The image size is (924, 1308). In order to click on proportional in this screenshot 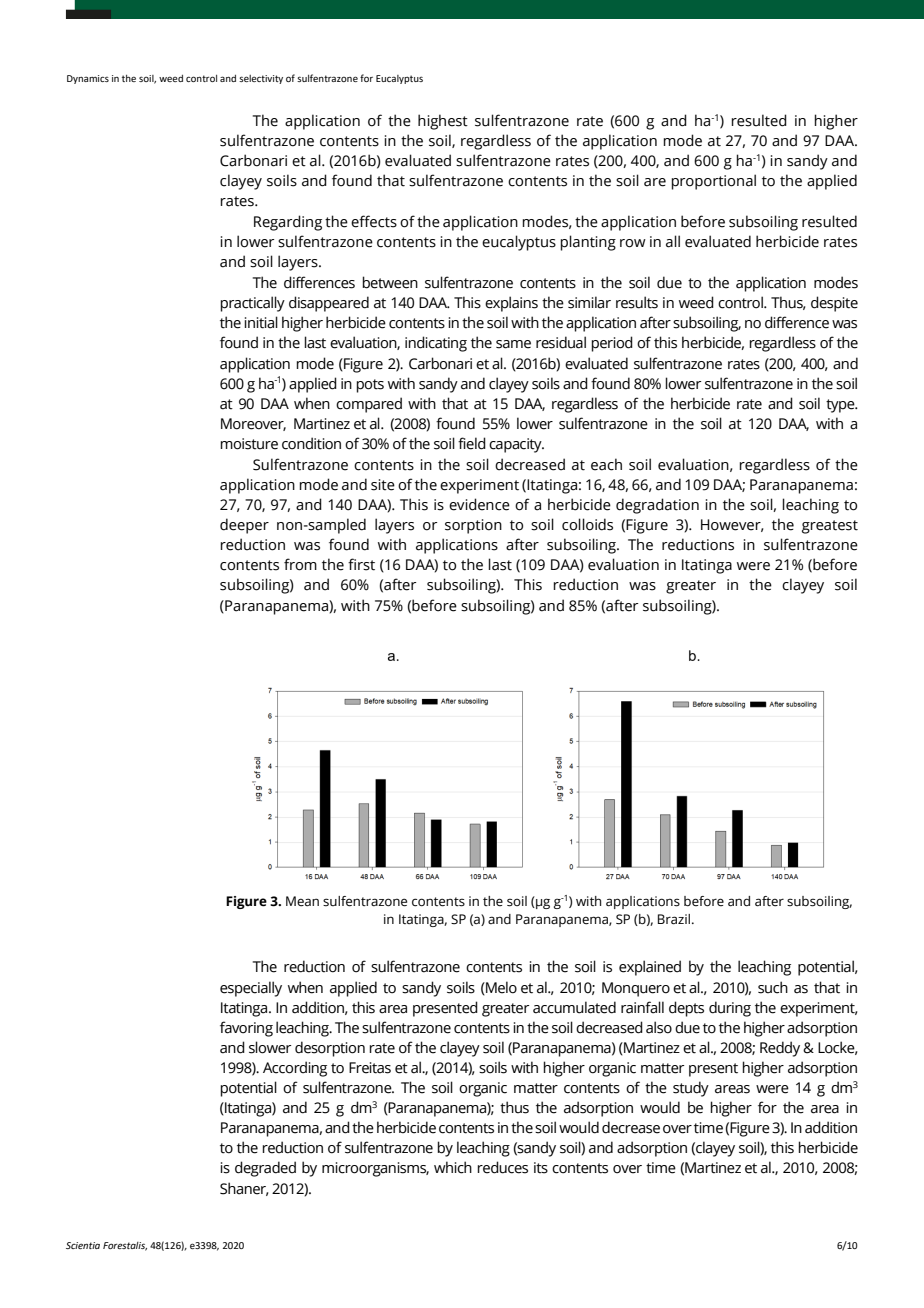, I will do `click(713, 182)`.
